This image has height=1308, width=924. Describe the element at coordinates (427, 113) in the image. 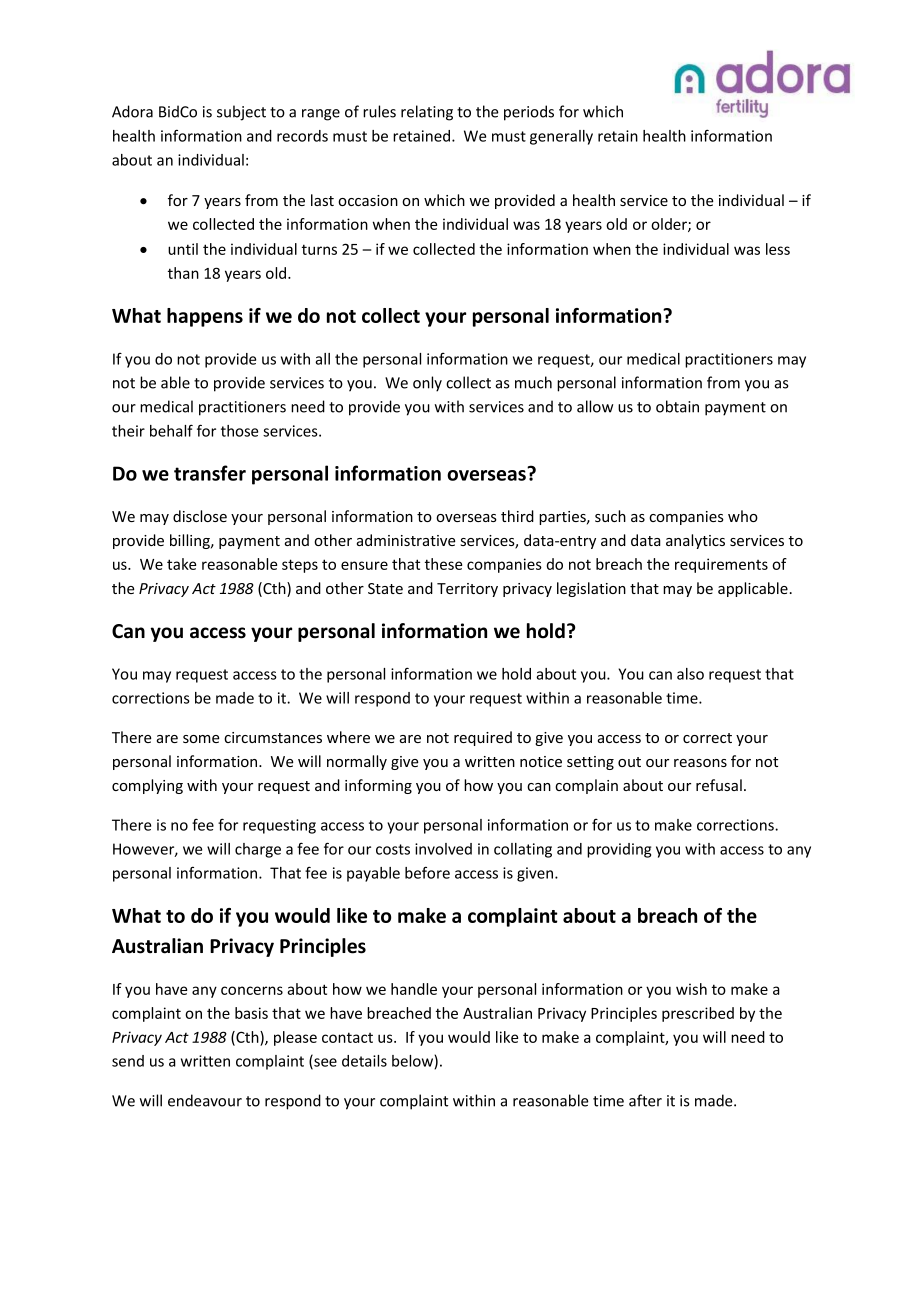

I see `relating` at that location.
